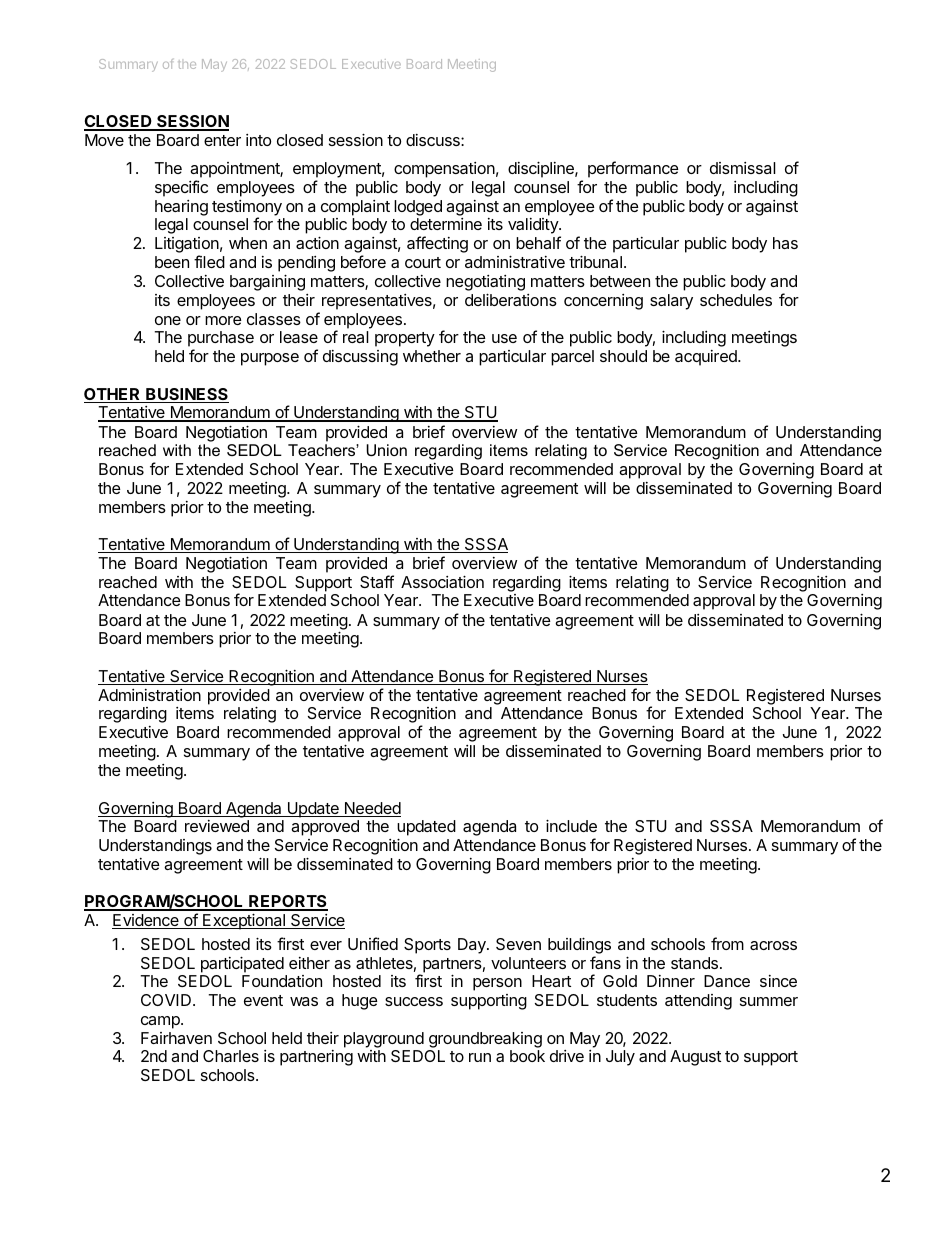 Image resolution: width=952 pixels, height=1233 pixels. Describe the element at coordinates (707, 358) in the document. I see `acquired` at that location.
